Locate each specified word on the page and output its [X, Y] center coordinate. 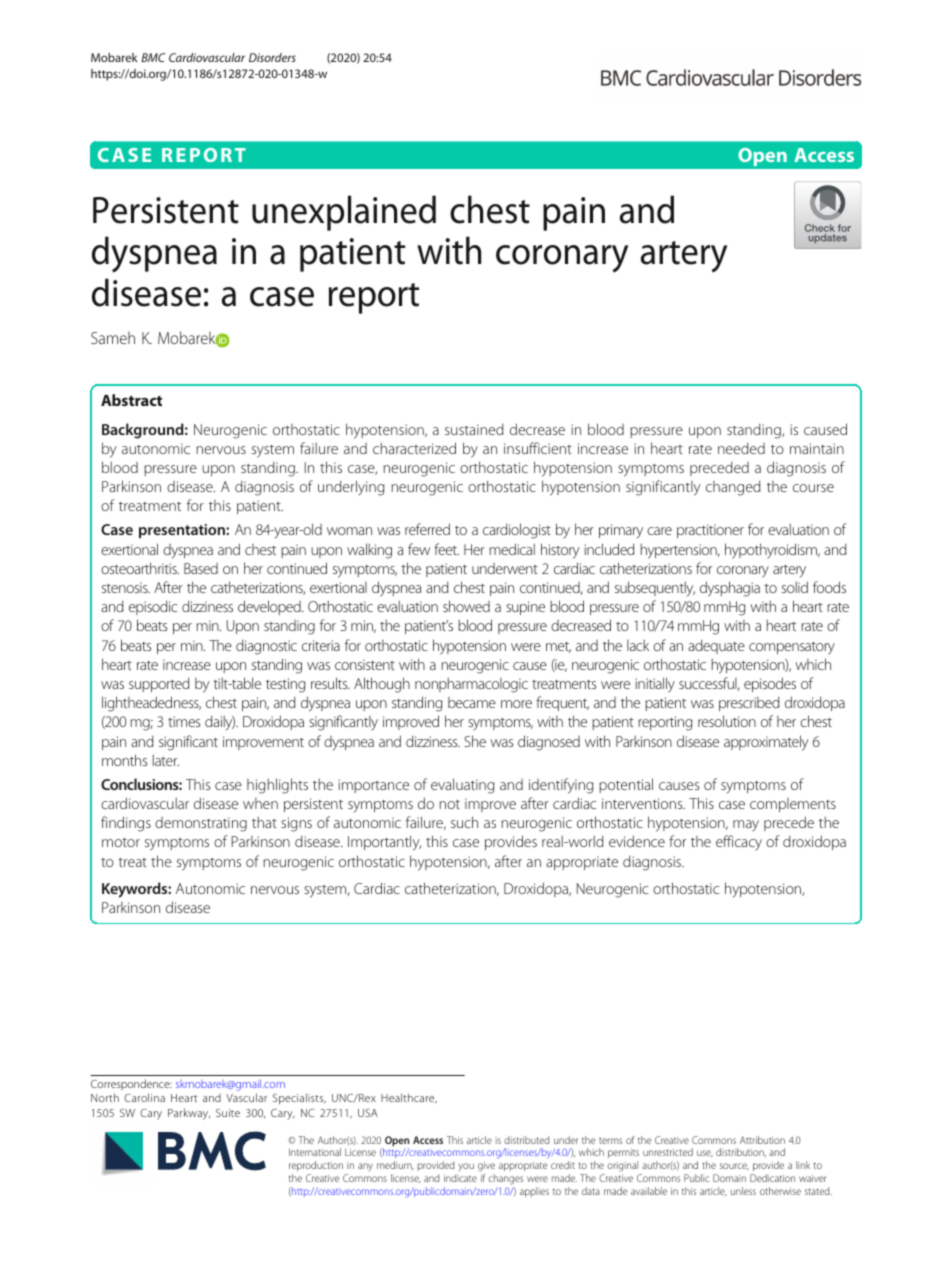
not [449, 804]
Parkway [189, 1114]
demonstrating [201, 824]
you [466, 1167]
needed [741, 448]
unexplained [344, 213]
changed [733, 488]
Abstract [131, 400]
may [746, 826]
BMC [153, 57]
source [734, 1166]
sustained [474, 429]
